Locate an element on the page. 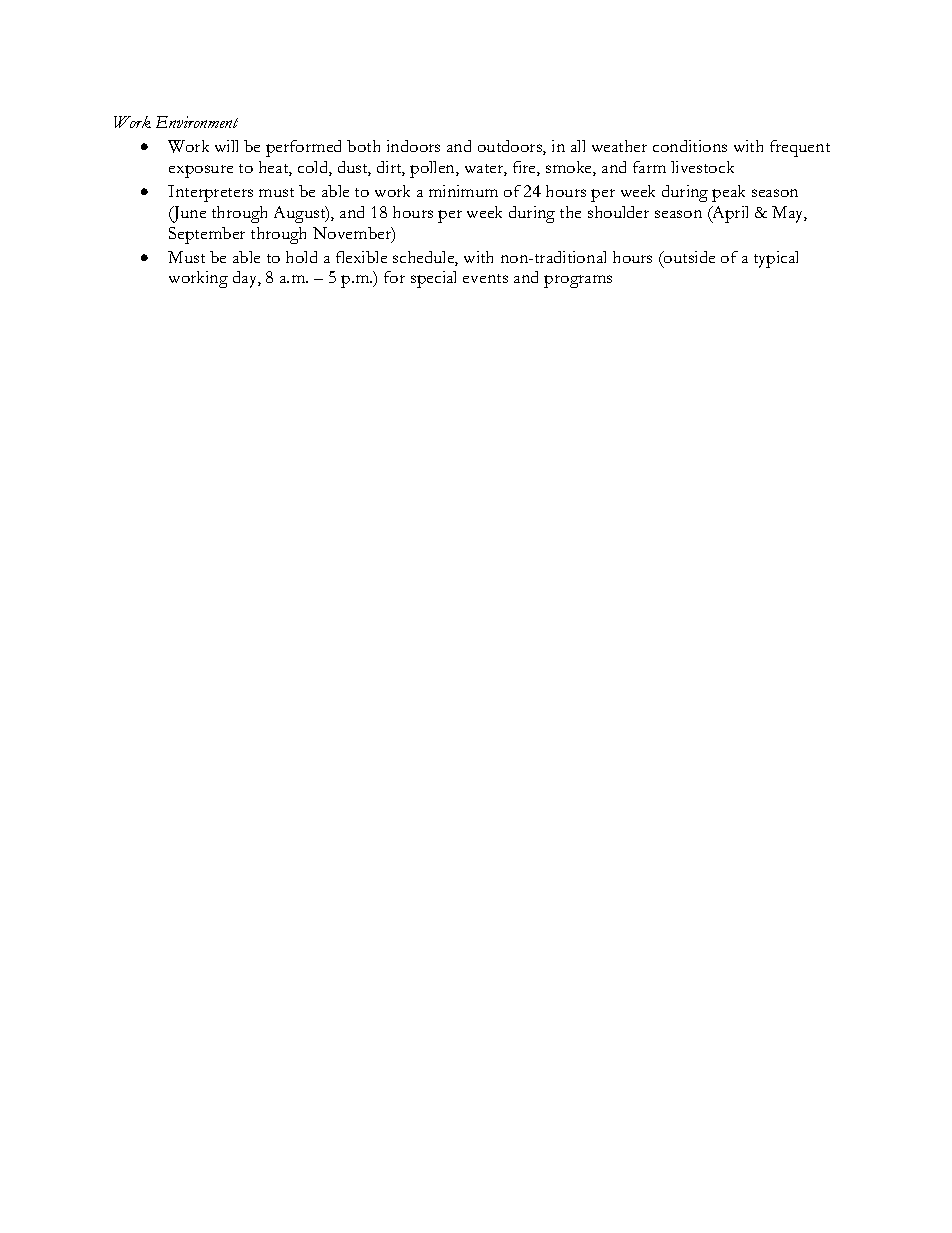 This image has height=1233, width=952. hold is located at coordinates (301, 257).
